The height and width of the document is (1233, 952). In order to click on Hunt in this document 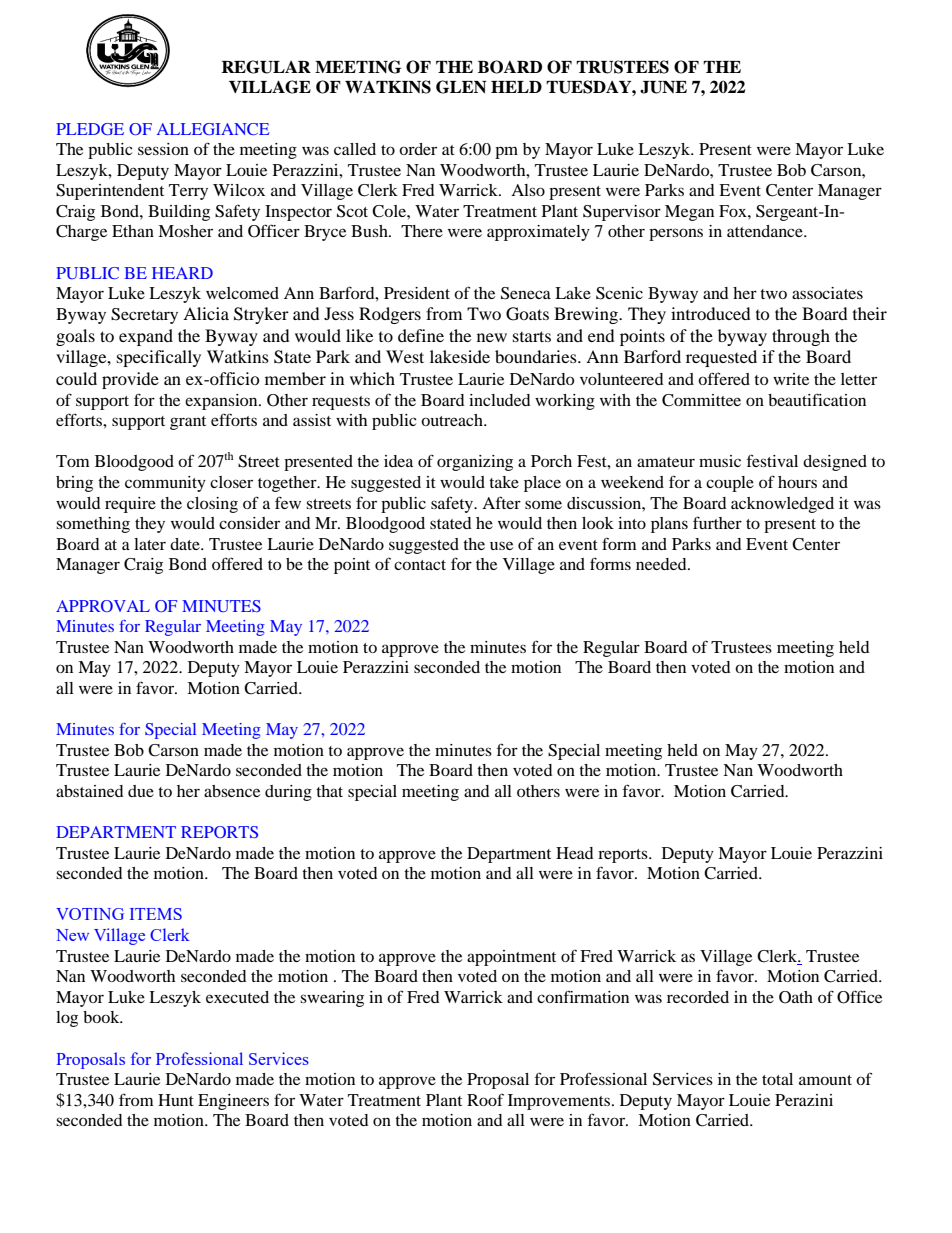, I will do `click(176, 1100)`.
